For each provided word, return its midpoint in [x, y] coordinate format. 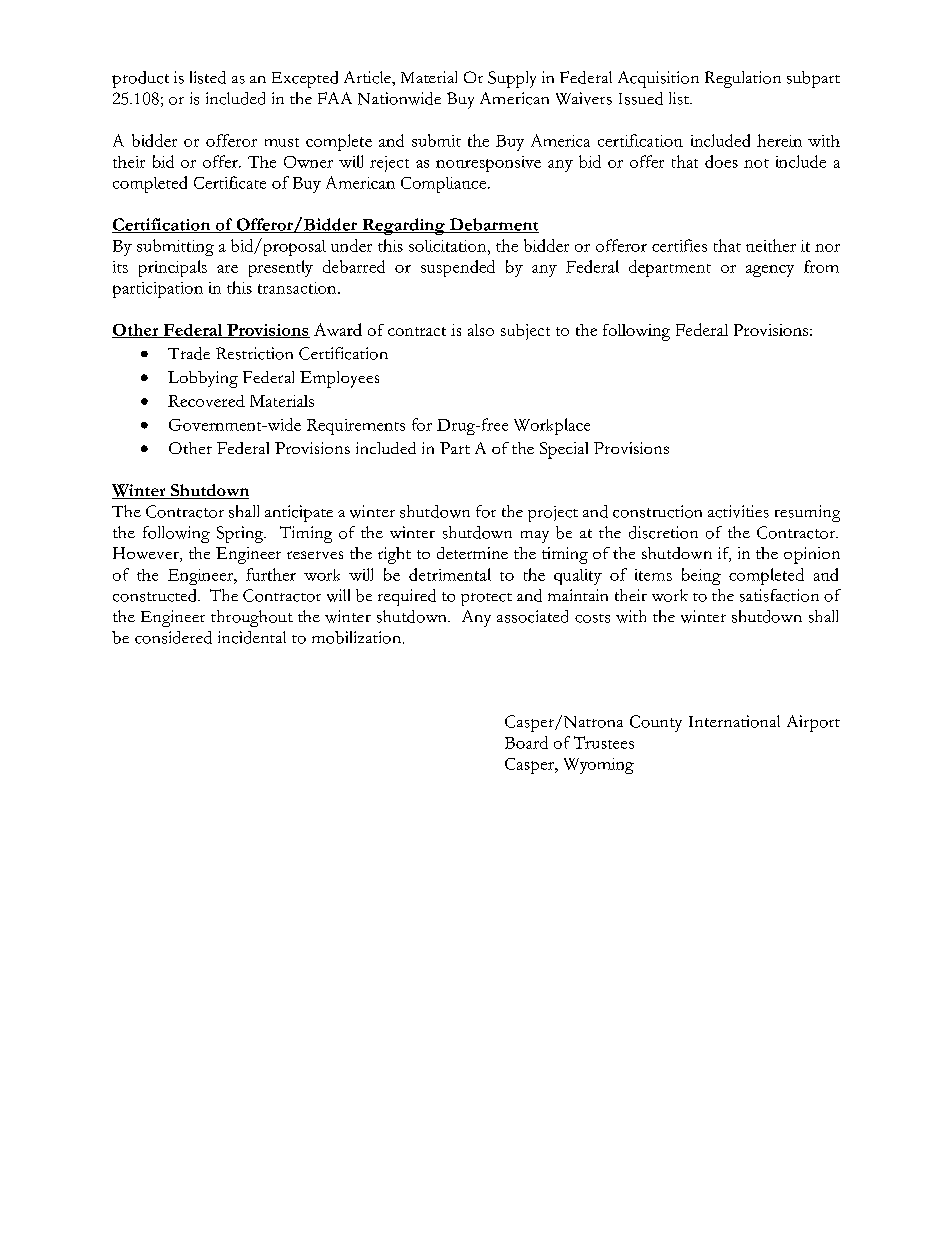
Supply [512, 79]
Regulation [743, 79]
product [140, 79]
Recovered [206, 401]
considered [173, 637]
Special [564, 450]
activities [738, 511]
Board [526, 742]
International [734, 721]
